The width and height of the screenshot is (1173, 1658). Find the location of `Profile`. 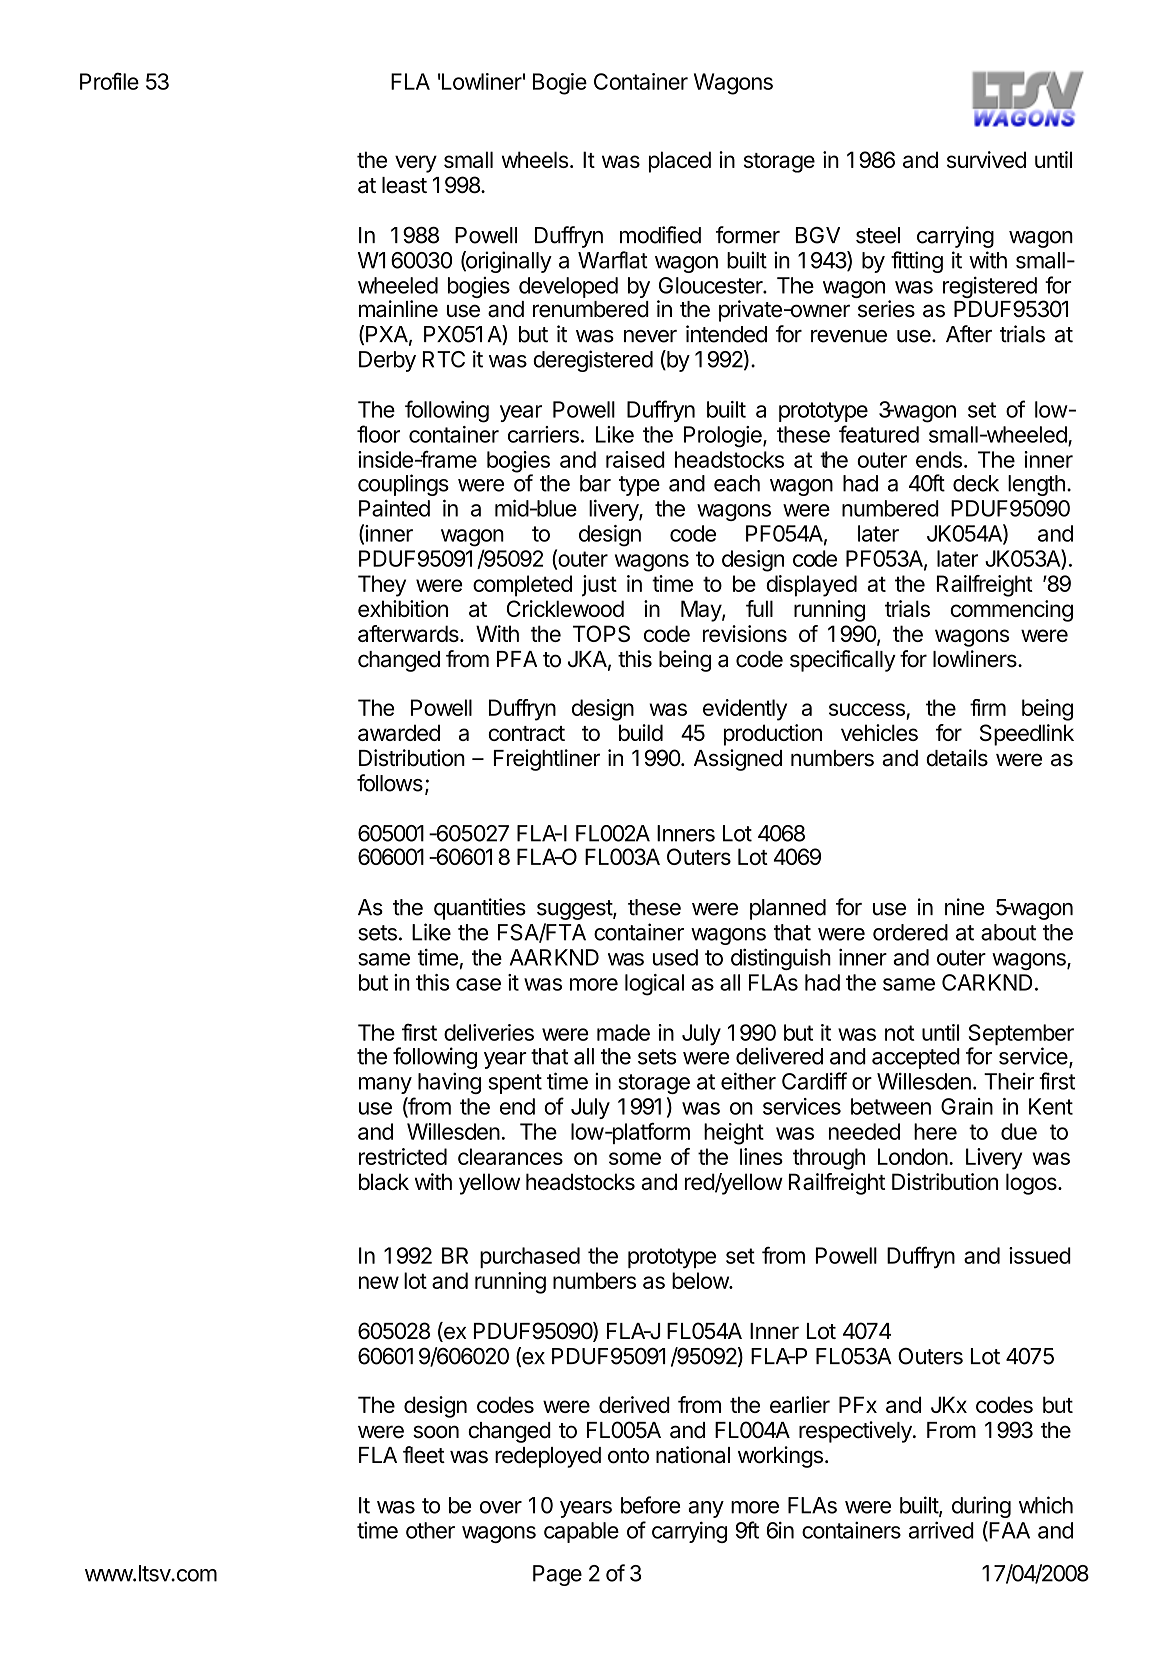

Profile is located at coordinates (109, 81).
